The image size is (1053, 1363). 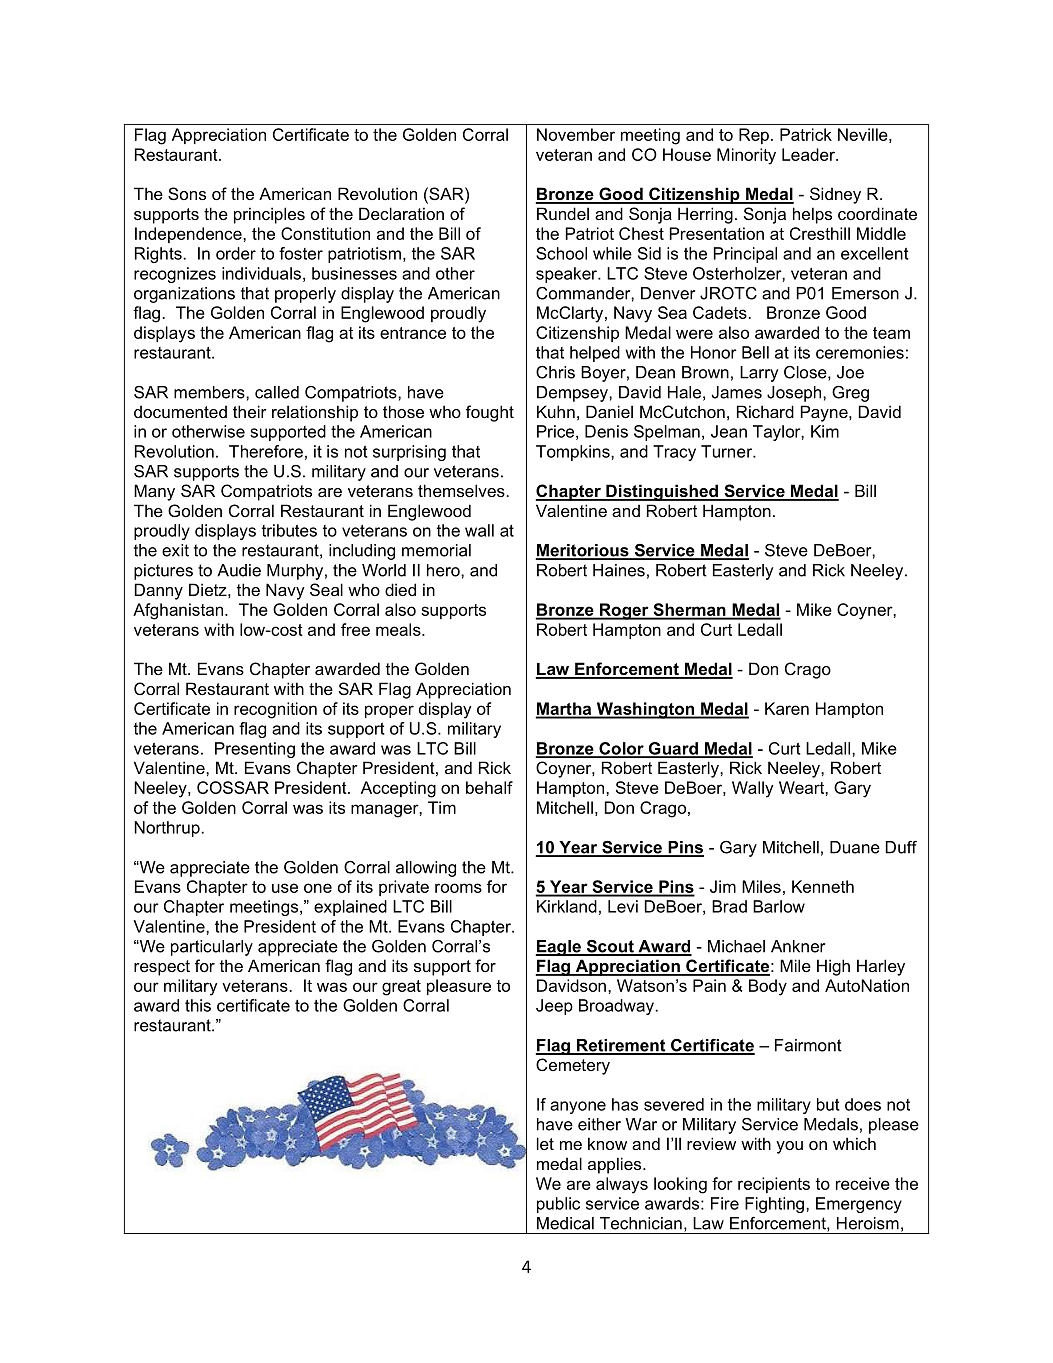 I want to click on Sons, so click(x=187, y=193).
